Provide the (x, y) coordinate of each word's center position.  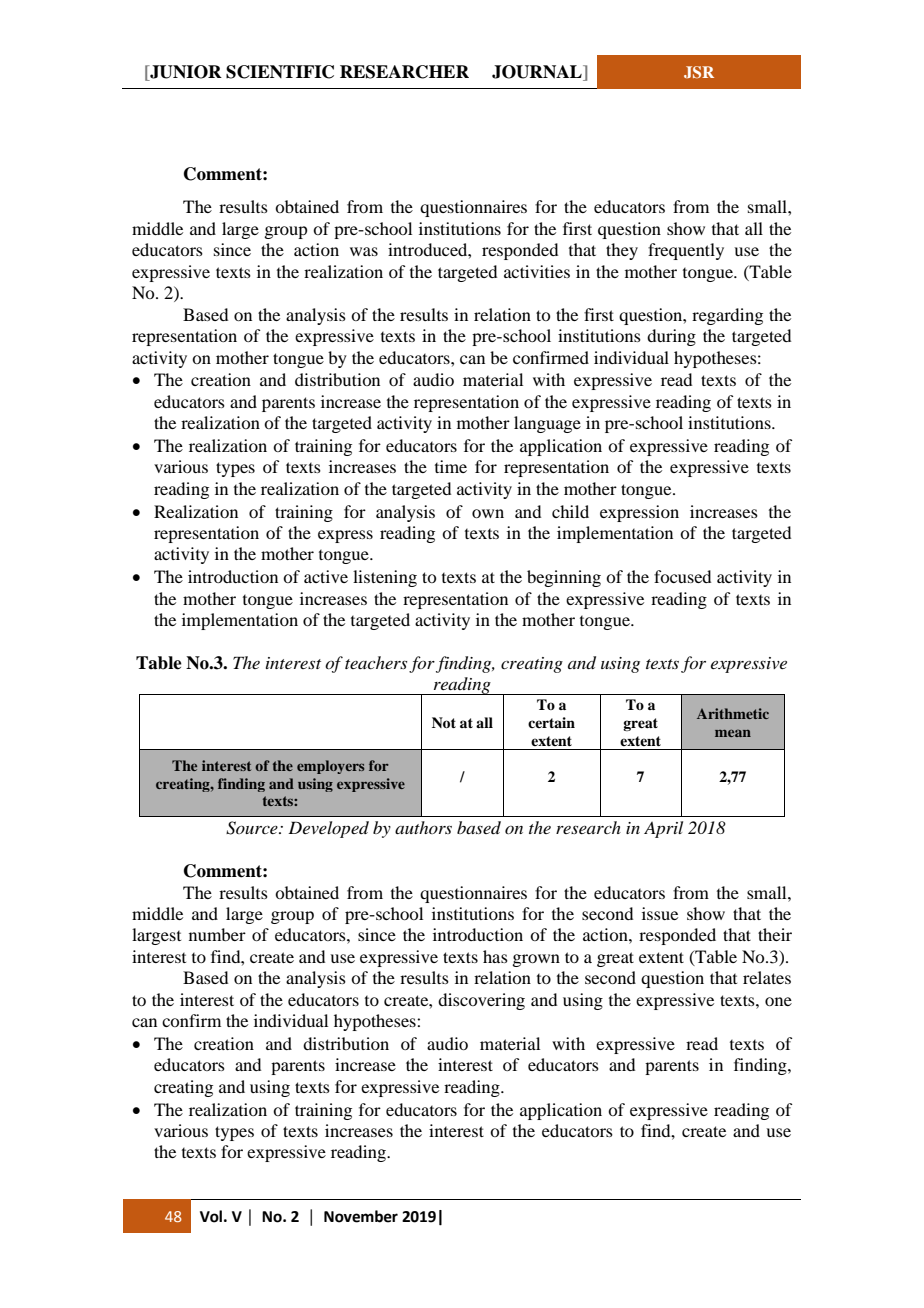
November (361, 1216)
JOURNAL (538, 73)
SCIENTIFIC (280, 72)
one (778, 1001)
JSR (699, 72)
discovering (481, 1001)
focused (682, 576)
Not (444, 722)
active (326, 576)
